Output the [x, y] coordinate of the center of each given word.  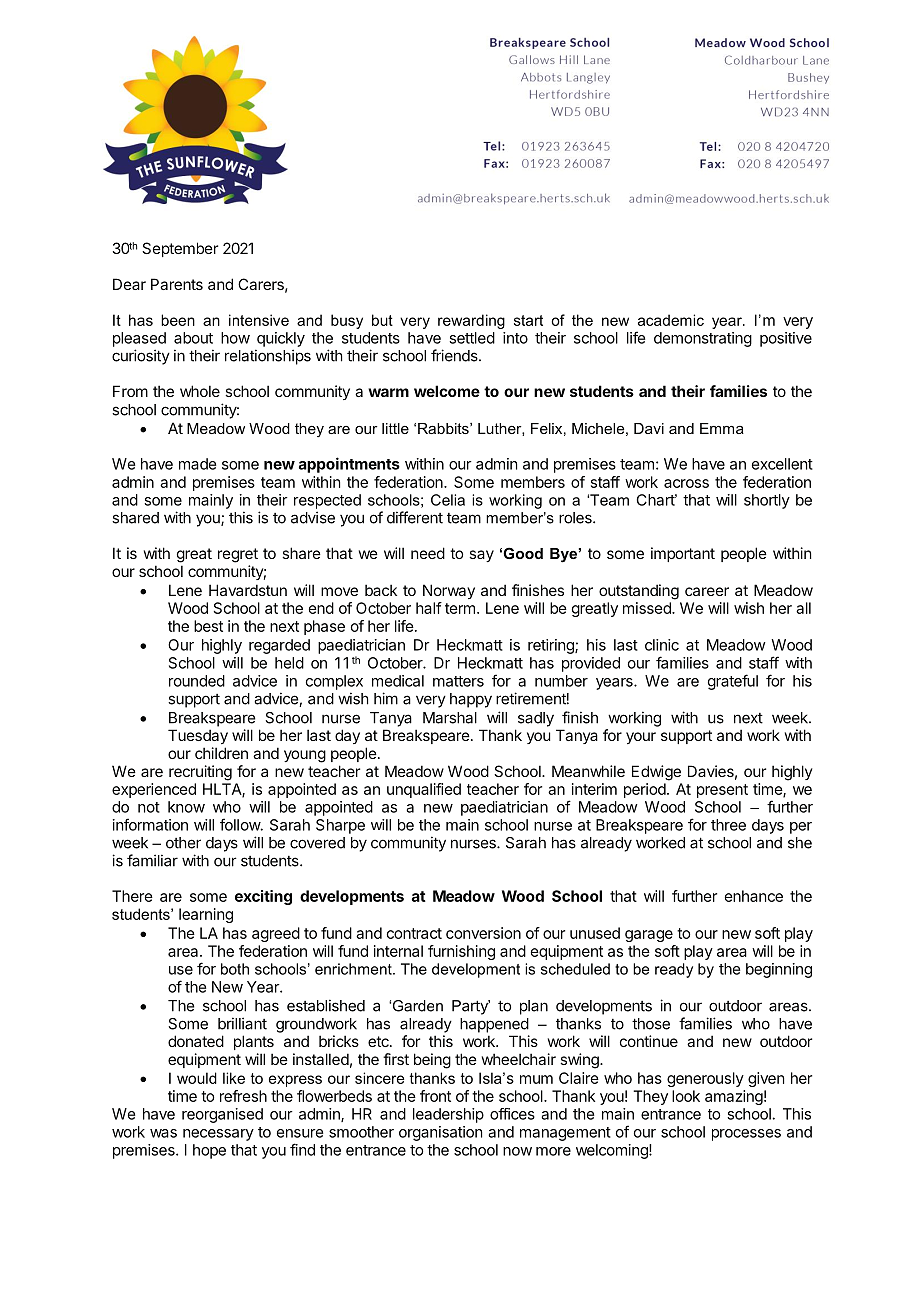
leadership [448, 1115]
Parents [177, 284]
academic [671, 320]
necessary [218, 1135]
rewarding [471, 321]
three [728, 825]
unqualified [424, 790]
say [481, 556]
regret [238, 555]
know [186, 807]
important [683, 554]
